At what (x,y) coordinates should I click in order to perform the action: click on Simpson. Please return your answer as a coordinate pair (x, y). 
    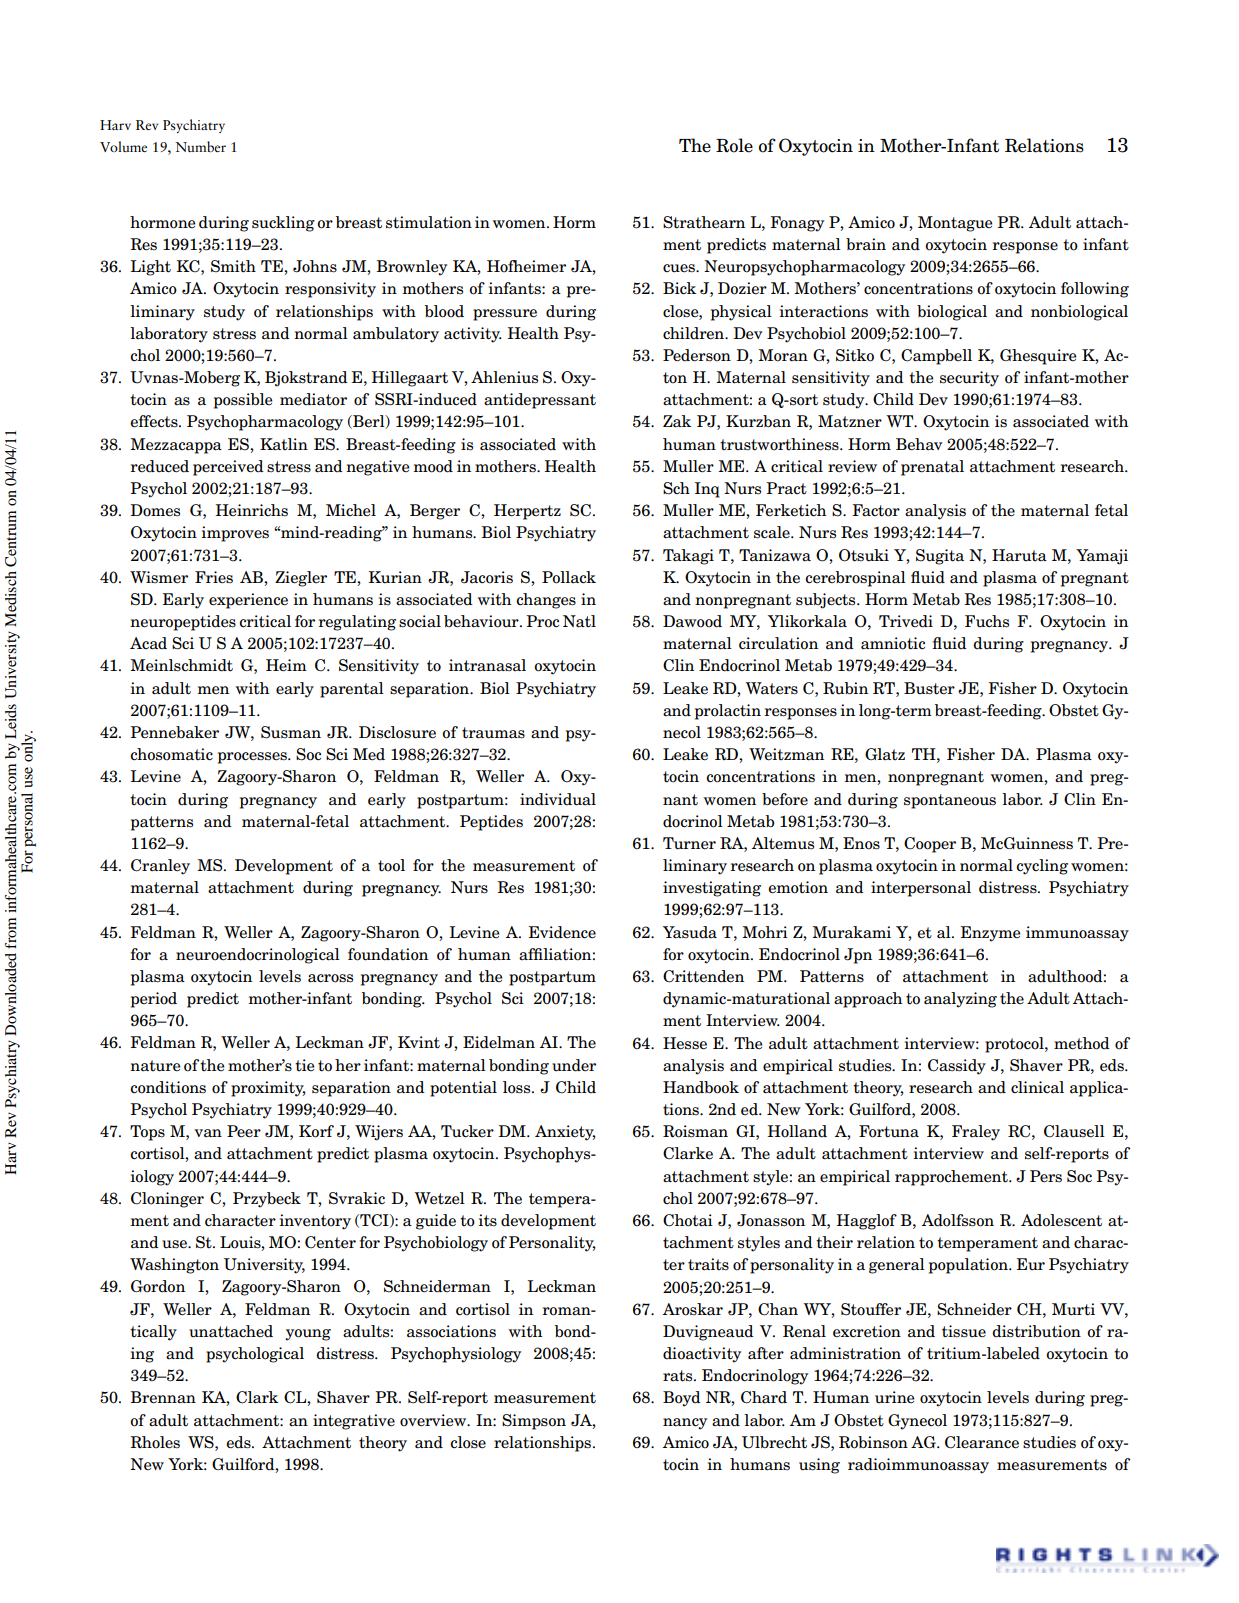
    Looking at the image, I should click on (534, 1422).
